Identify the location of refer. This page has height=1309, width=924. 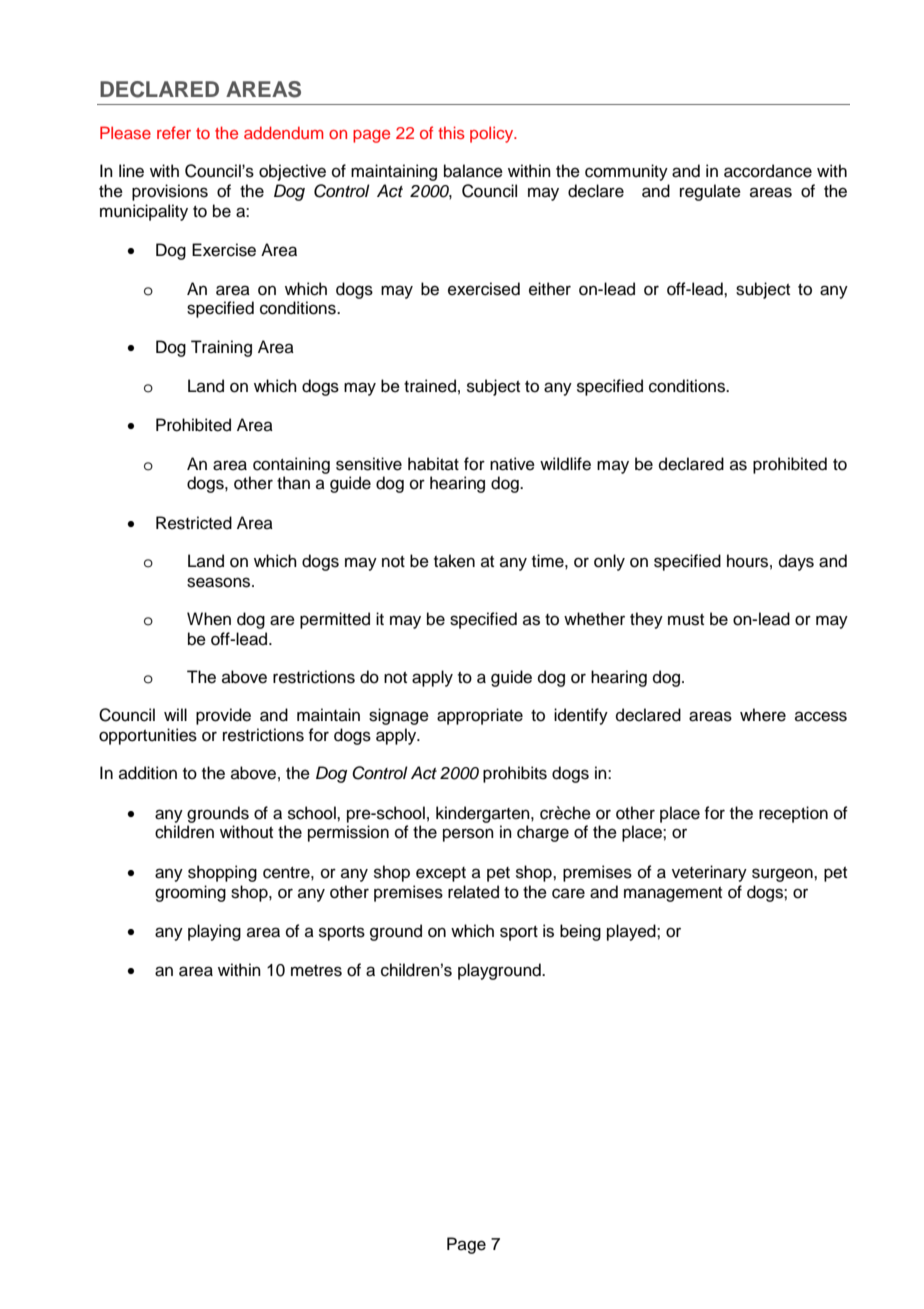
(174, 132).
